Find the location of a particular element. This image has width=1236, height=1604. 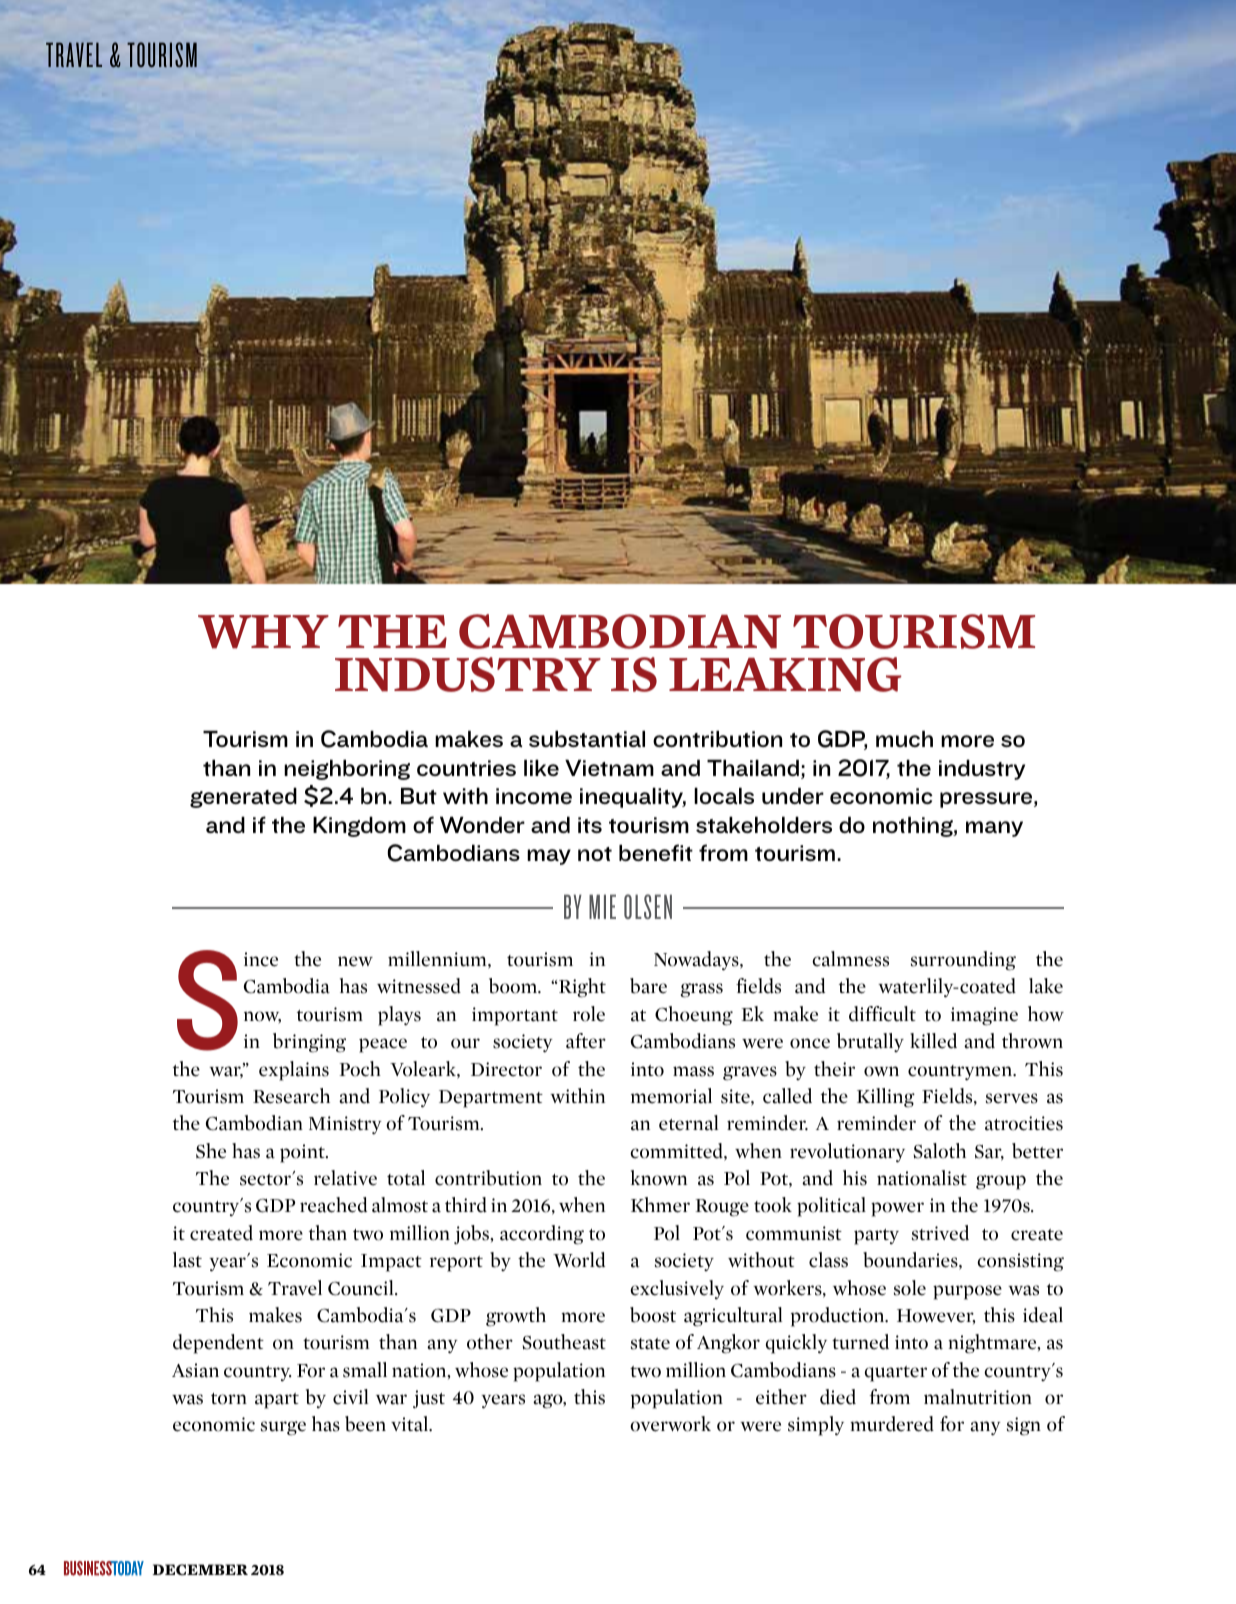

ince is located at coordinates (261, 959).
